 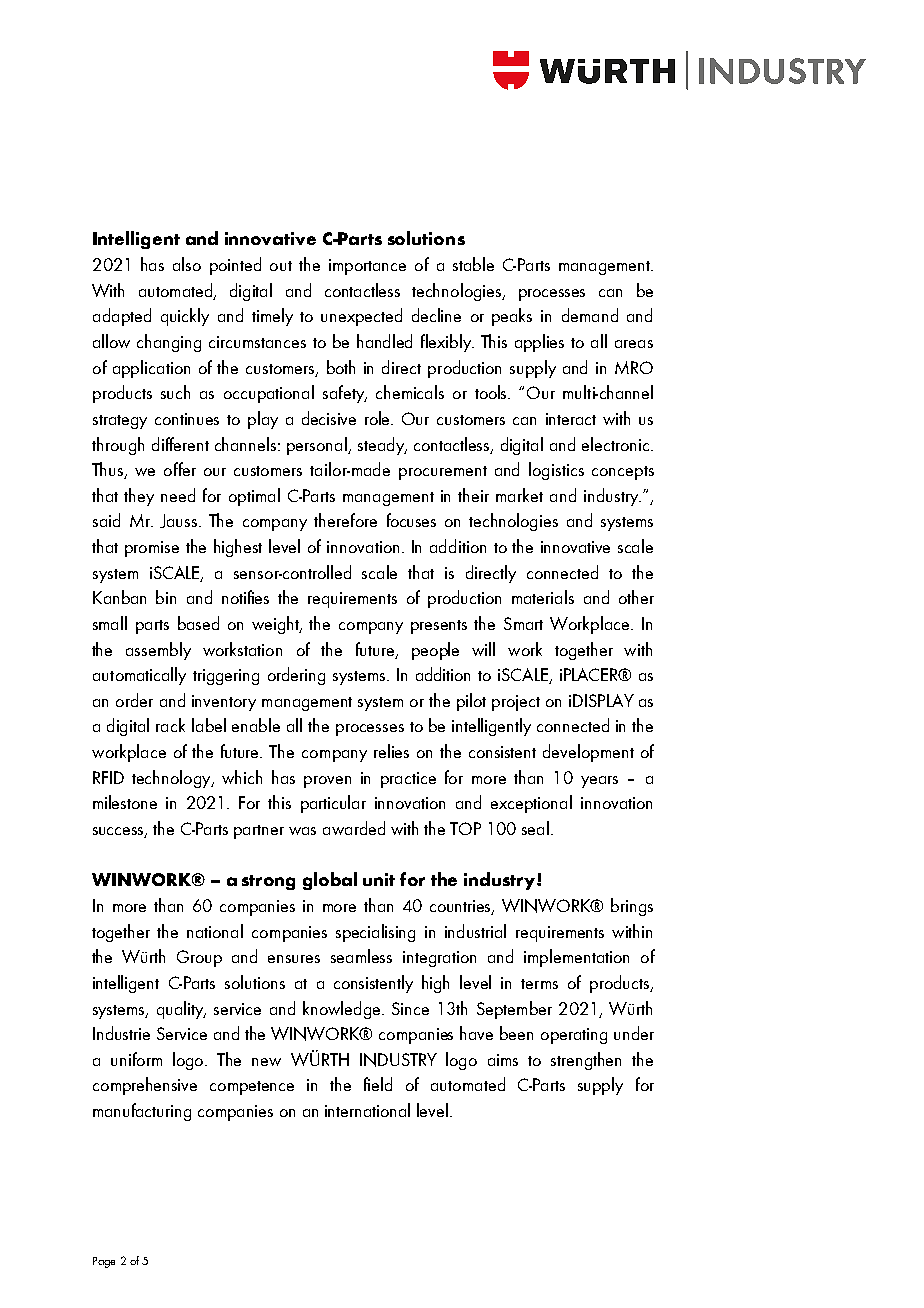 I want to click on demand, so click(x=590, y=315).
